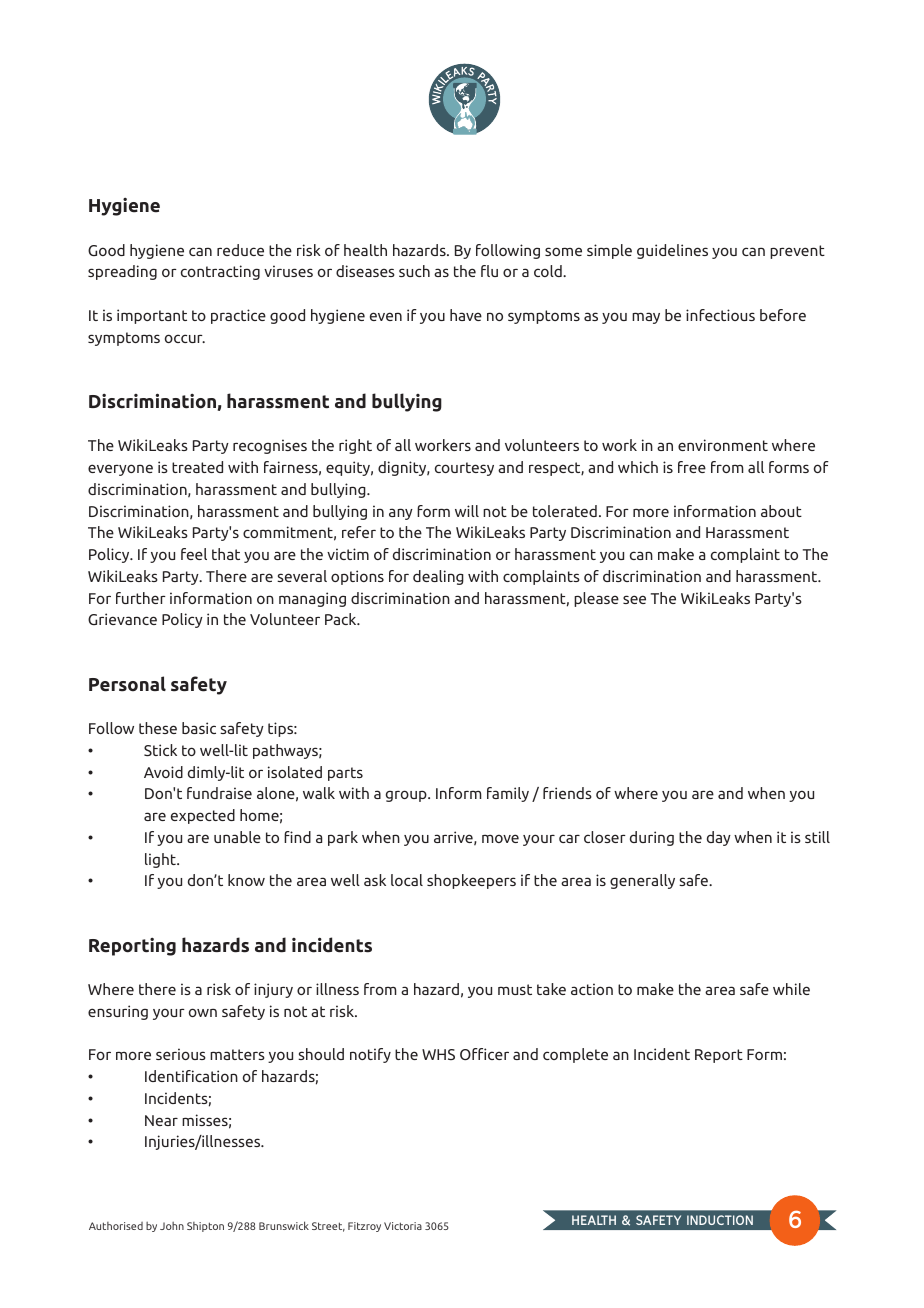 This screenshot has width=924, height=1308. I want to click on feel, so click(194, 554).
